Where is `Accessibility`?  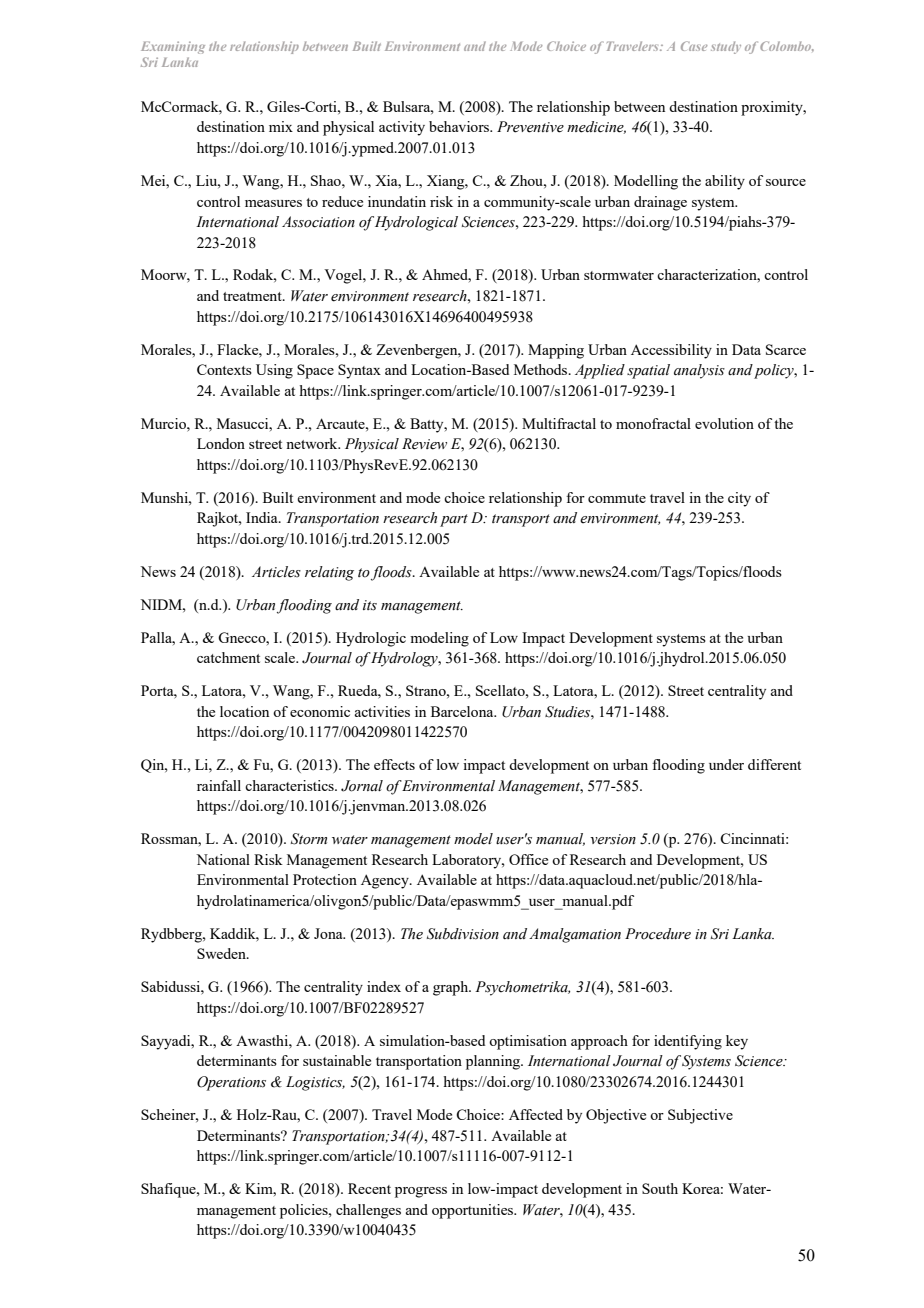 Accessibility is located at coordinates (671, 351).
